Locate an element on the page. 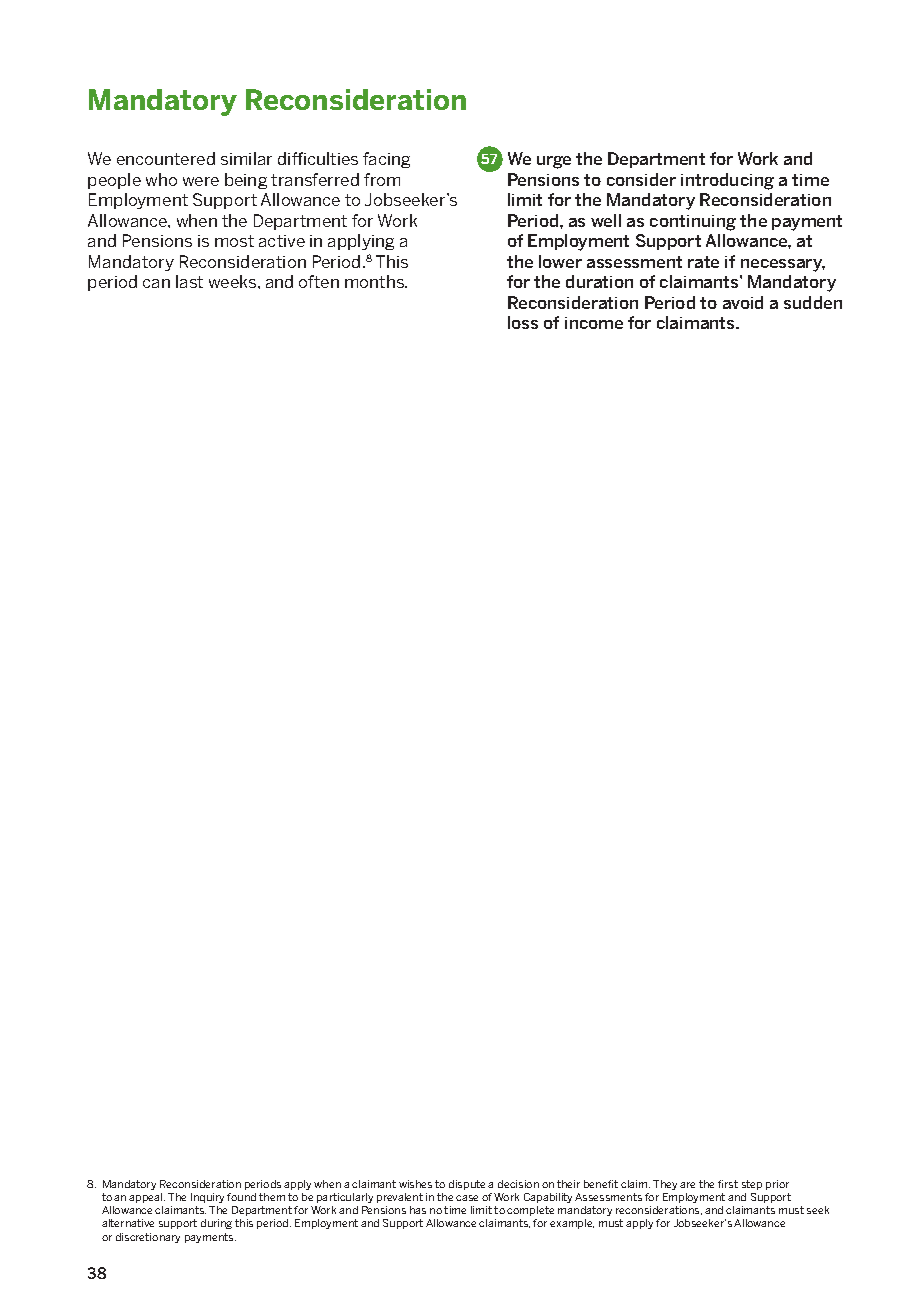  dispute is located at coordinates (467, 1185).
